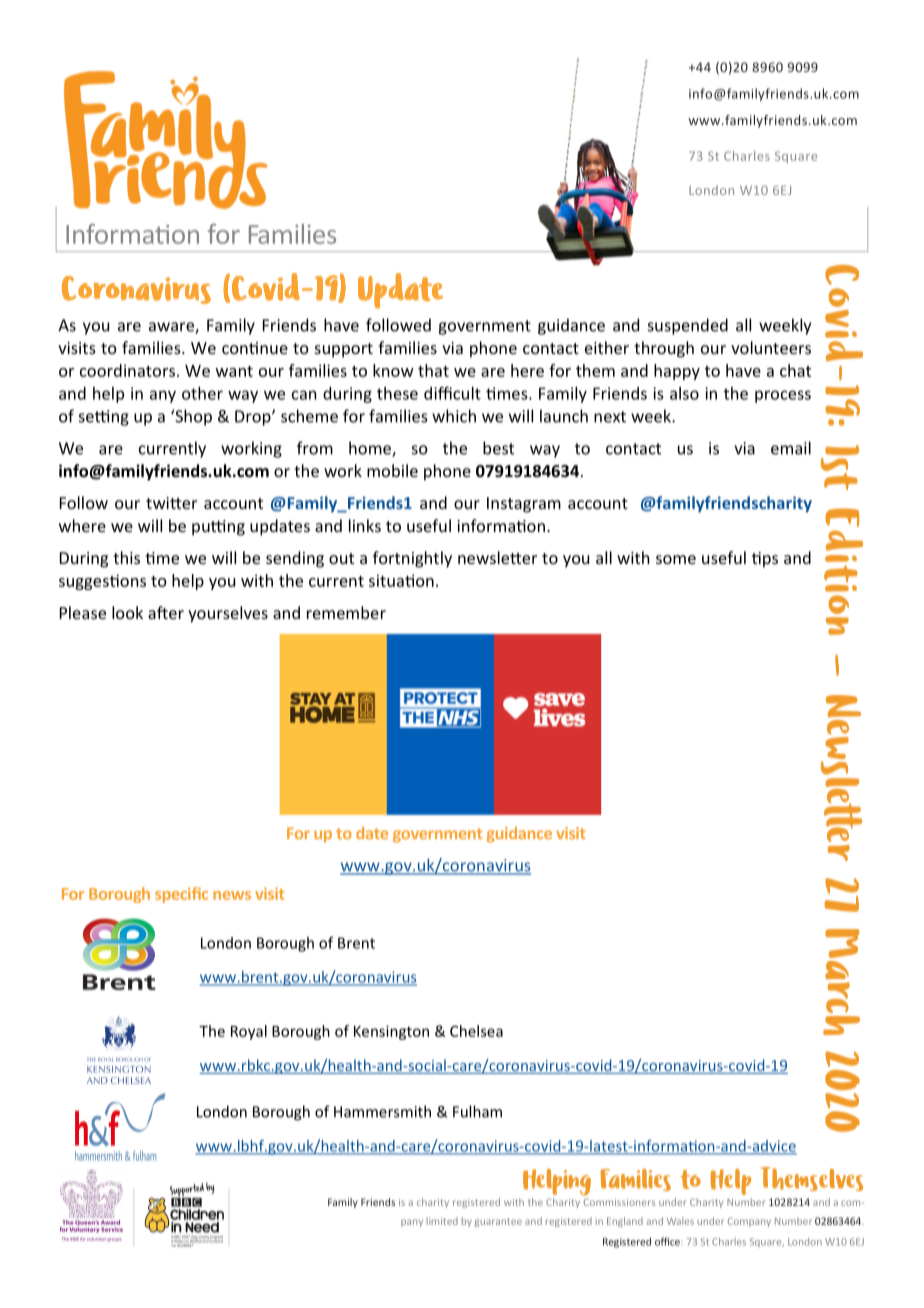 The width and height of the screenshot is (924, 1308). What do you see at coordinates (433, 370) in the screenshot?
I see `that` at bounding box center [433, 370].
